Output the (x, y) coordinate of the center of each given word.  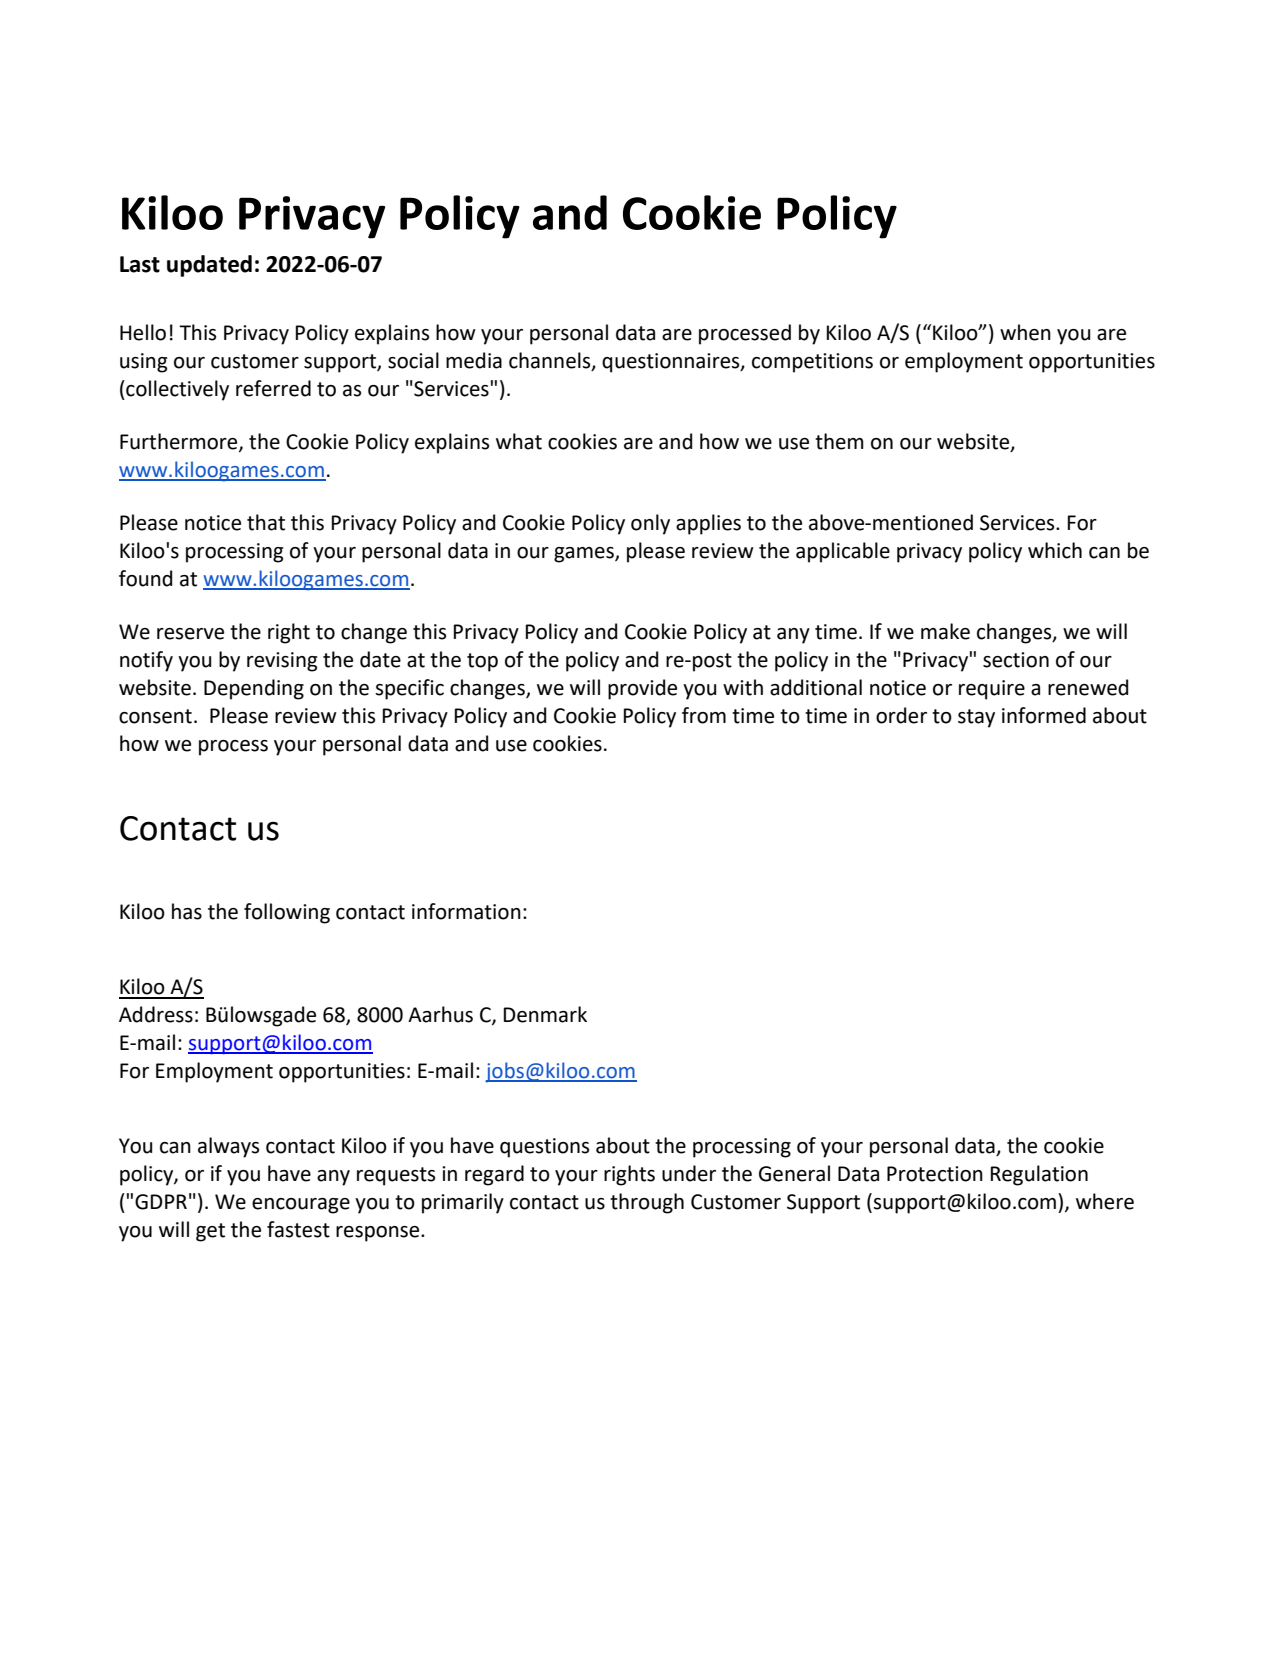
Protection (935, 1174)
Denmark (545, 1014)
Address (156, 1014)
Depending (254, 689)
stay (976, 718)
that (266, 522)
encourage (301, 1206)
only (650, 524)
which (1055, 550)
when (1025, 332)
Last (140, 264)
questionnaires (672, 363)
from (704, 715)
